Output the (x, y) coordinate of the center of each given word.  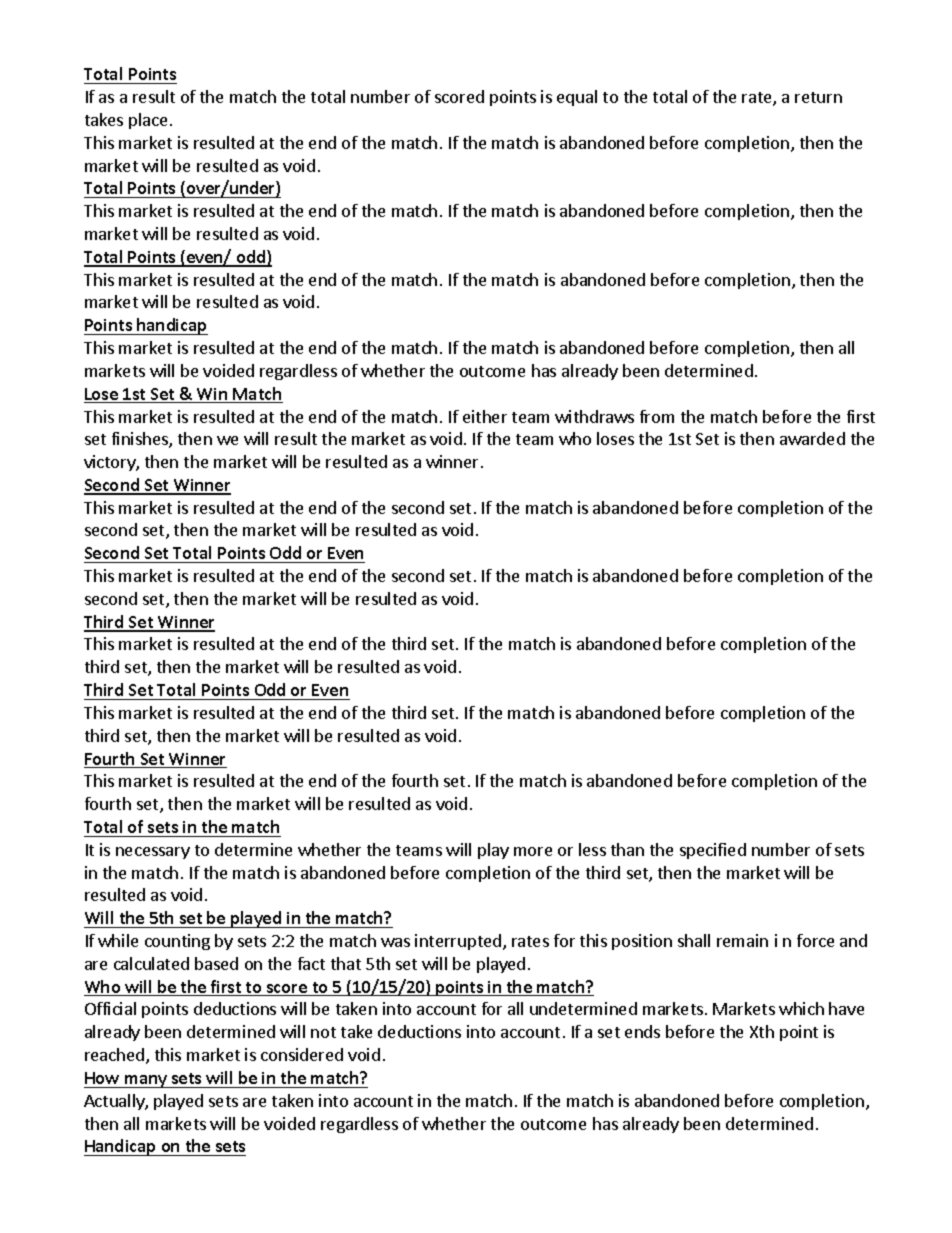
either (485, 416)
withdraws (594, 416)
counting (177, 942)
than (627, 849)
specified (713, 851)
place (148, 121)
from (657, 416)
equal (577, 98)
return (818, 97)
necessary (153, 853)
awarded (812, 438)
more (533, 851)
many (146, 1081)
